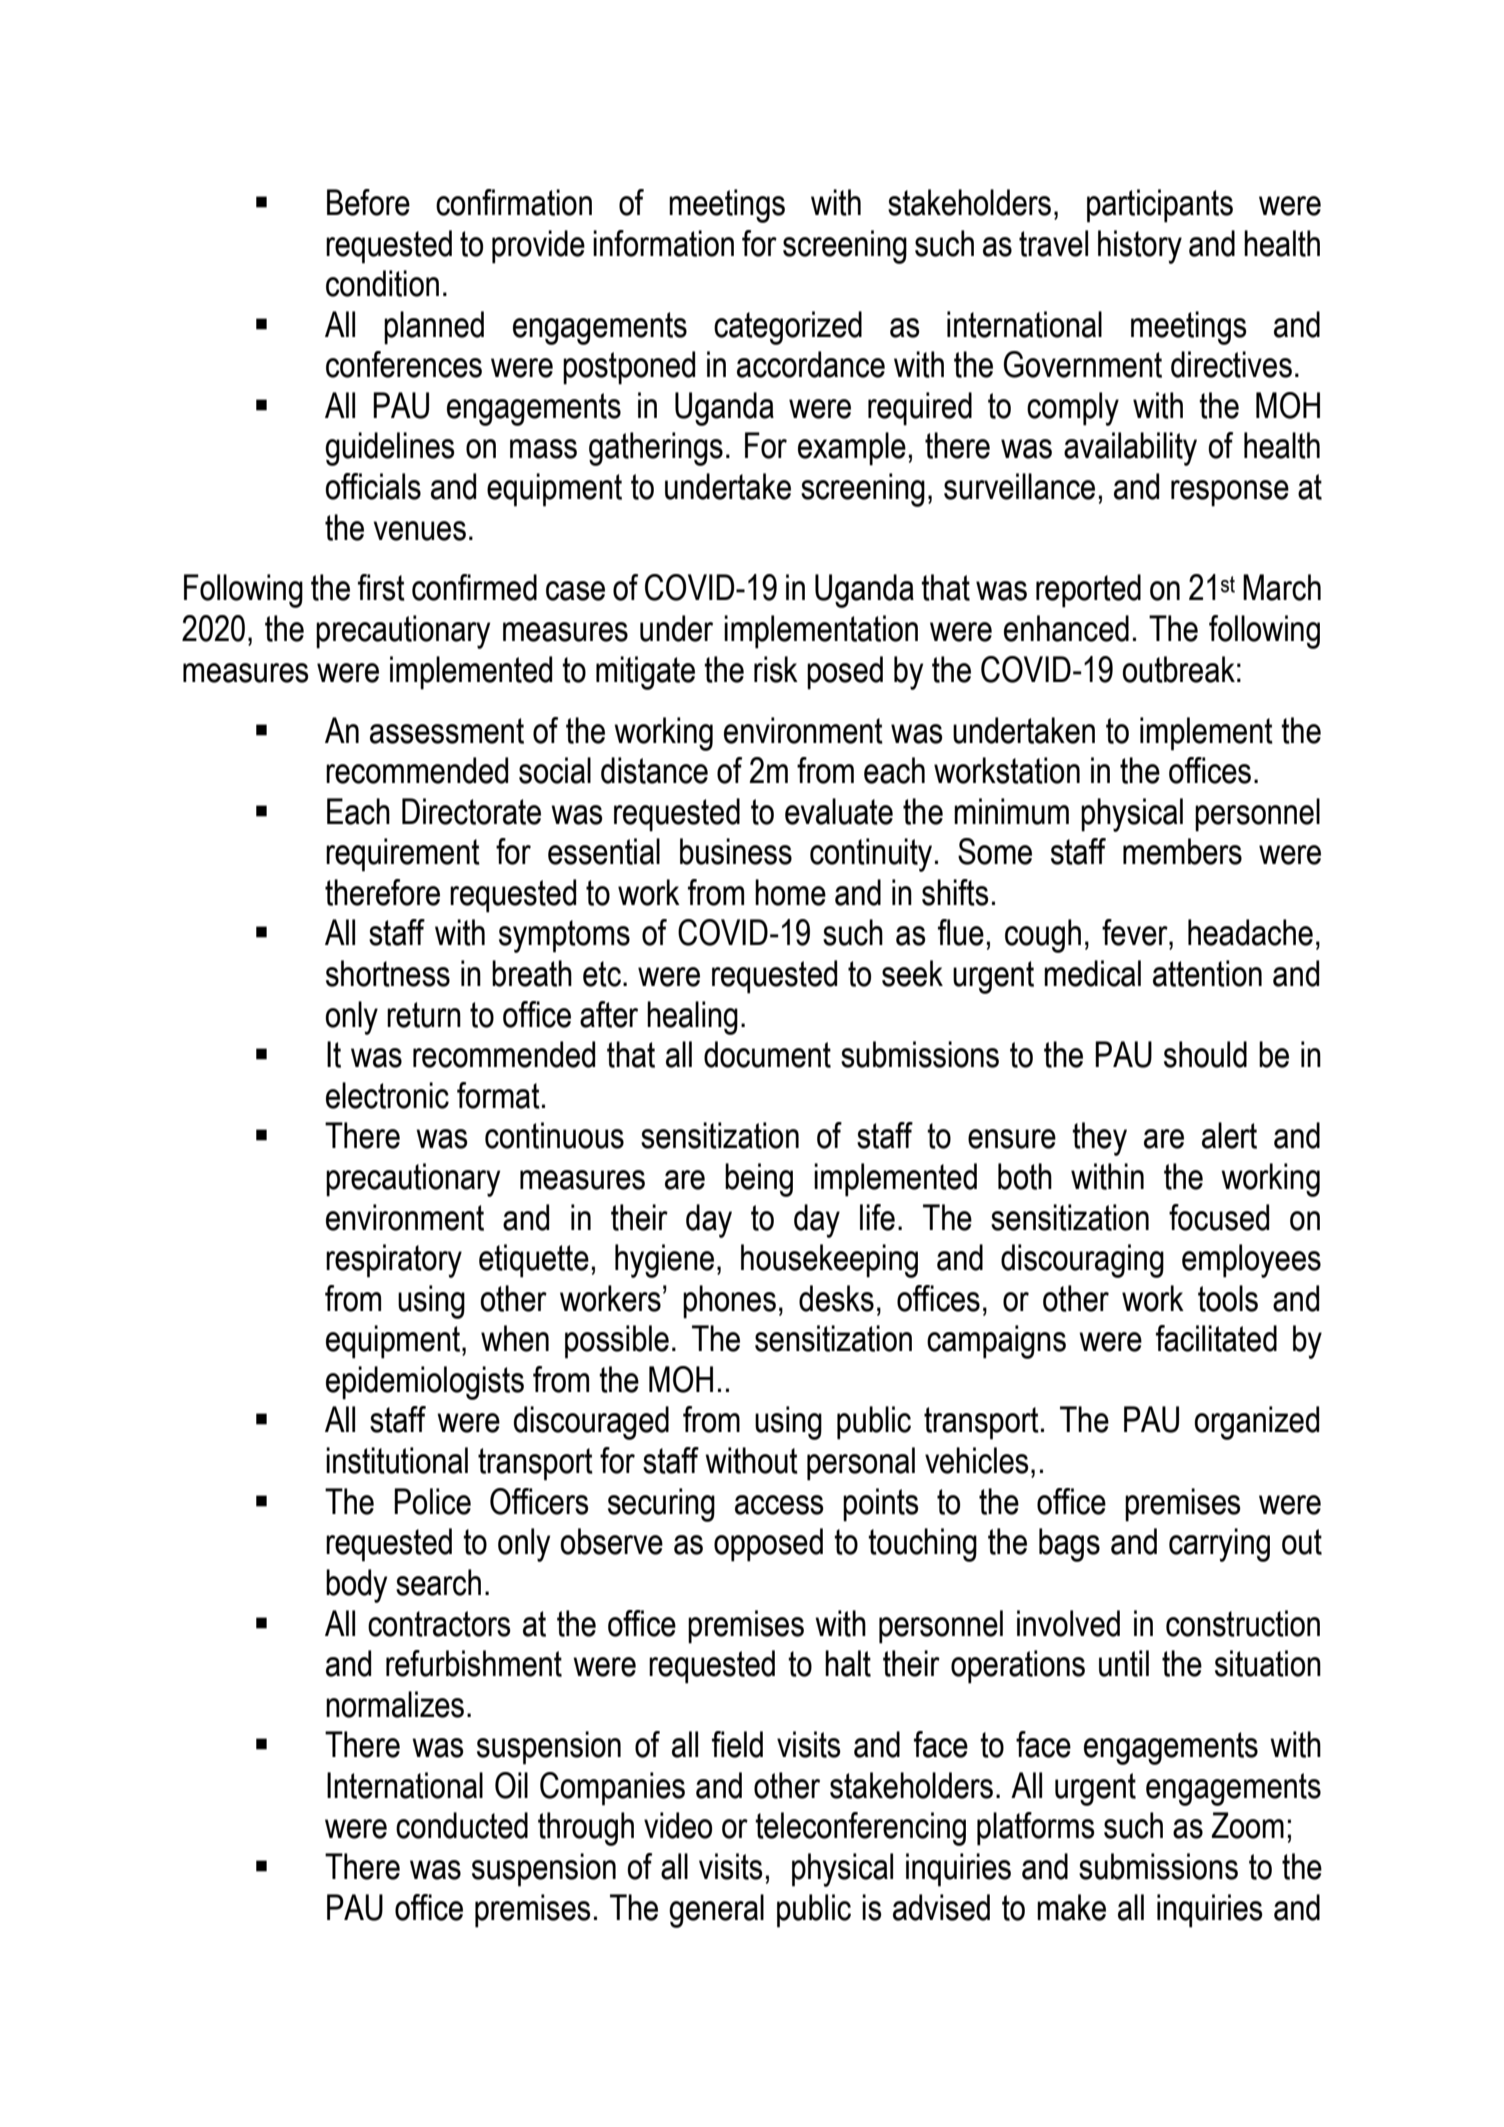 The height and width of the page is (2127, 1504). Describe the element at coordinates (474, 587) in the page. I see `confirmed` at that location.
